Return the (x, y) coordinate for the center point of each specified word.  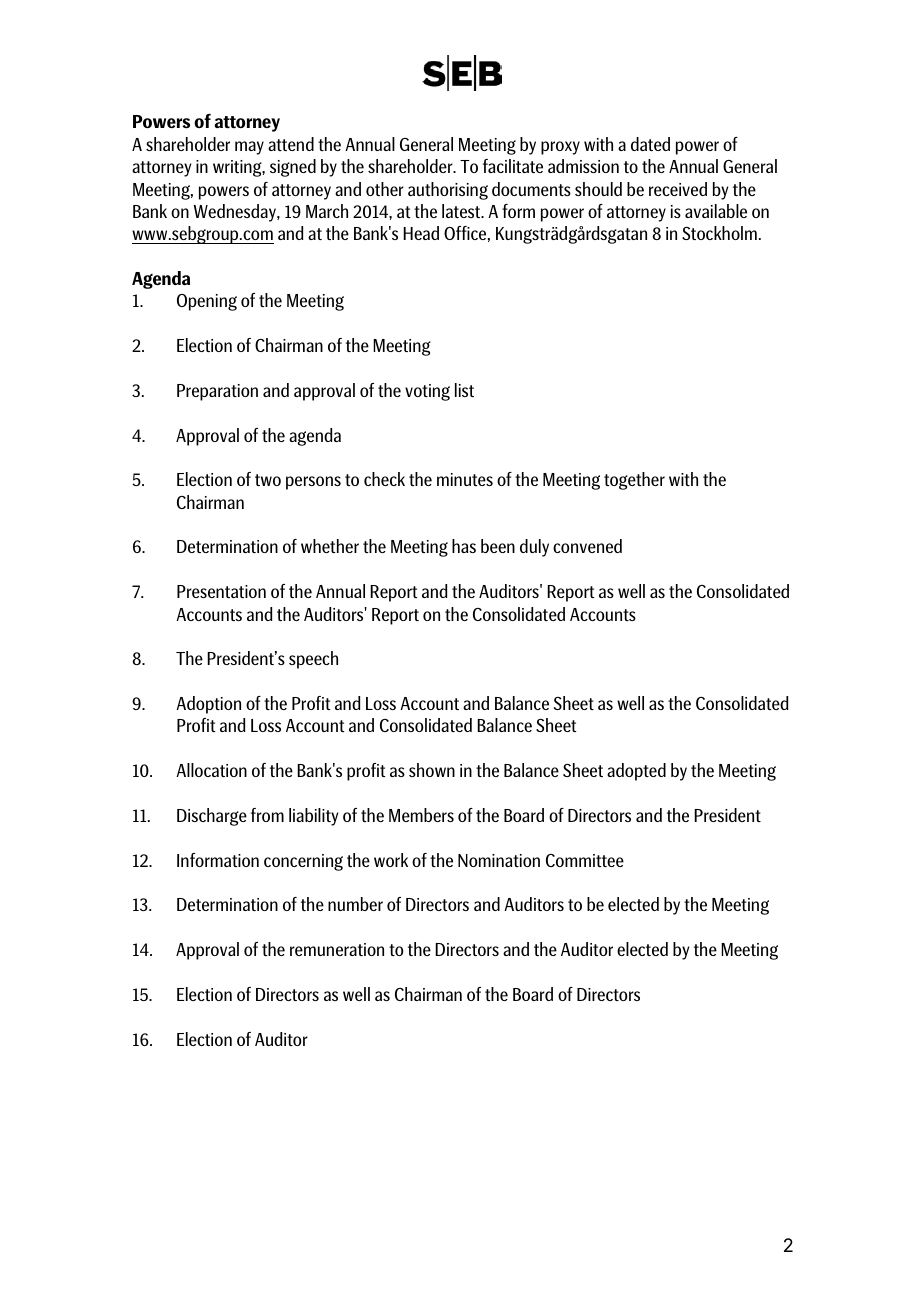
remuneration (337, 949)
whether (330, 546)
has (464, 546)
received (678, 189)
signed (293, 168)
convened (587, 546)
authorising (448, 191)
